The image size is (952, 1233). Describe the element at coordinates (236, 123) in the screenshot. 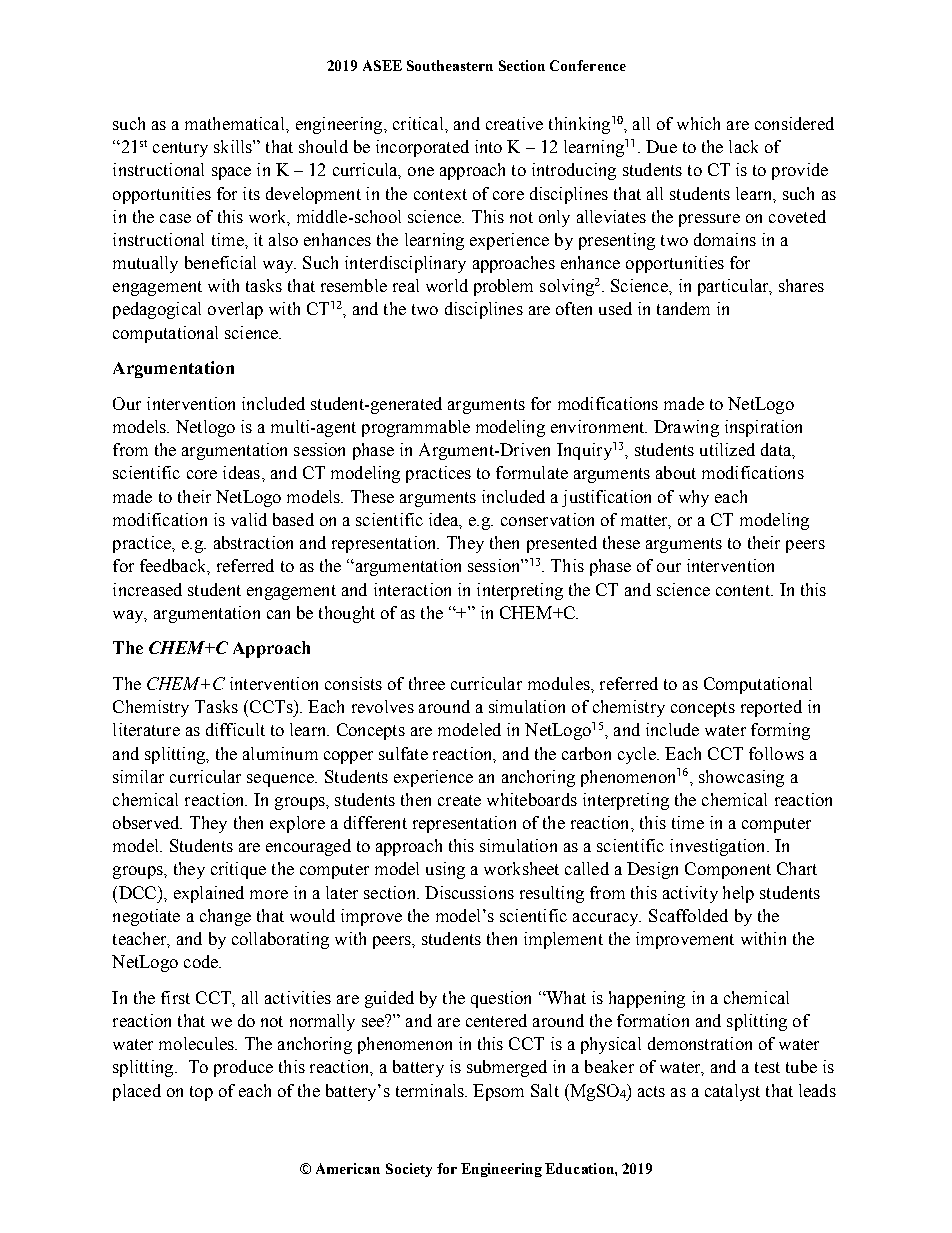

I see `mathematical` at that location.
